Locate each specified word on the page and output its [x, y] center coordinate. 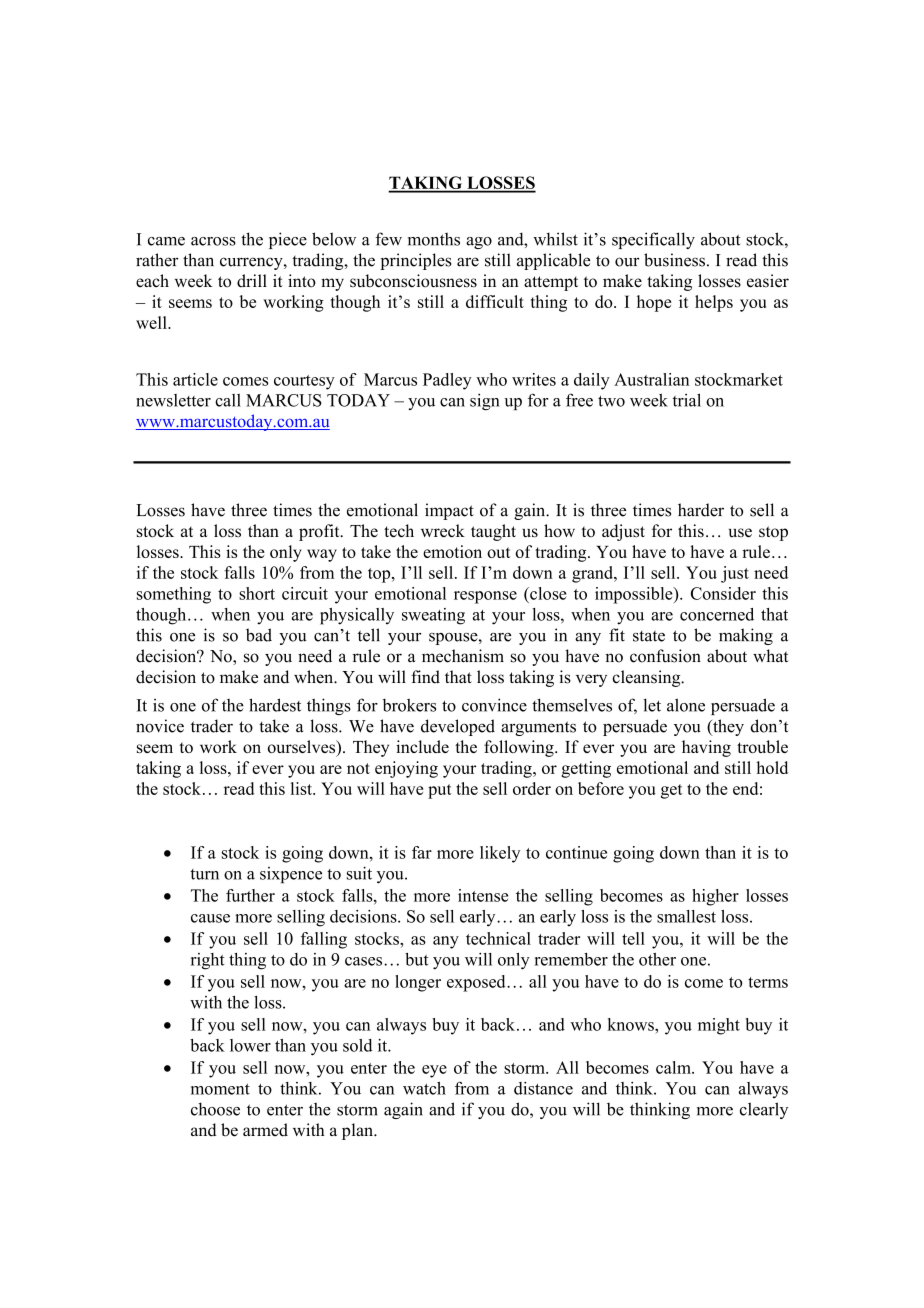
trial [687, 400]
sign [485, 401]
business [674, 260]
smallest [686, 916]
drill [252, 280]
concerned [717, 614]
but [416, 959]
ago [479, 243]
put [440, 791]
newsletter [173, 400]
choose [215, 1109]
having [706, 748]
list [302, 788]
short [257, 593]
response [485, 597]
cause [210, 918]
